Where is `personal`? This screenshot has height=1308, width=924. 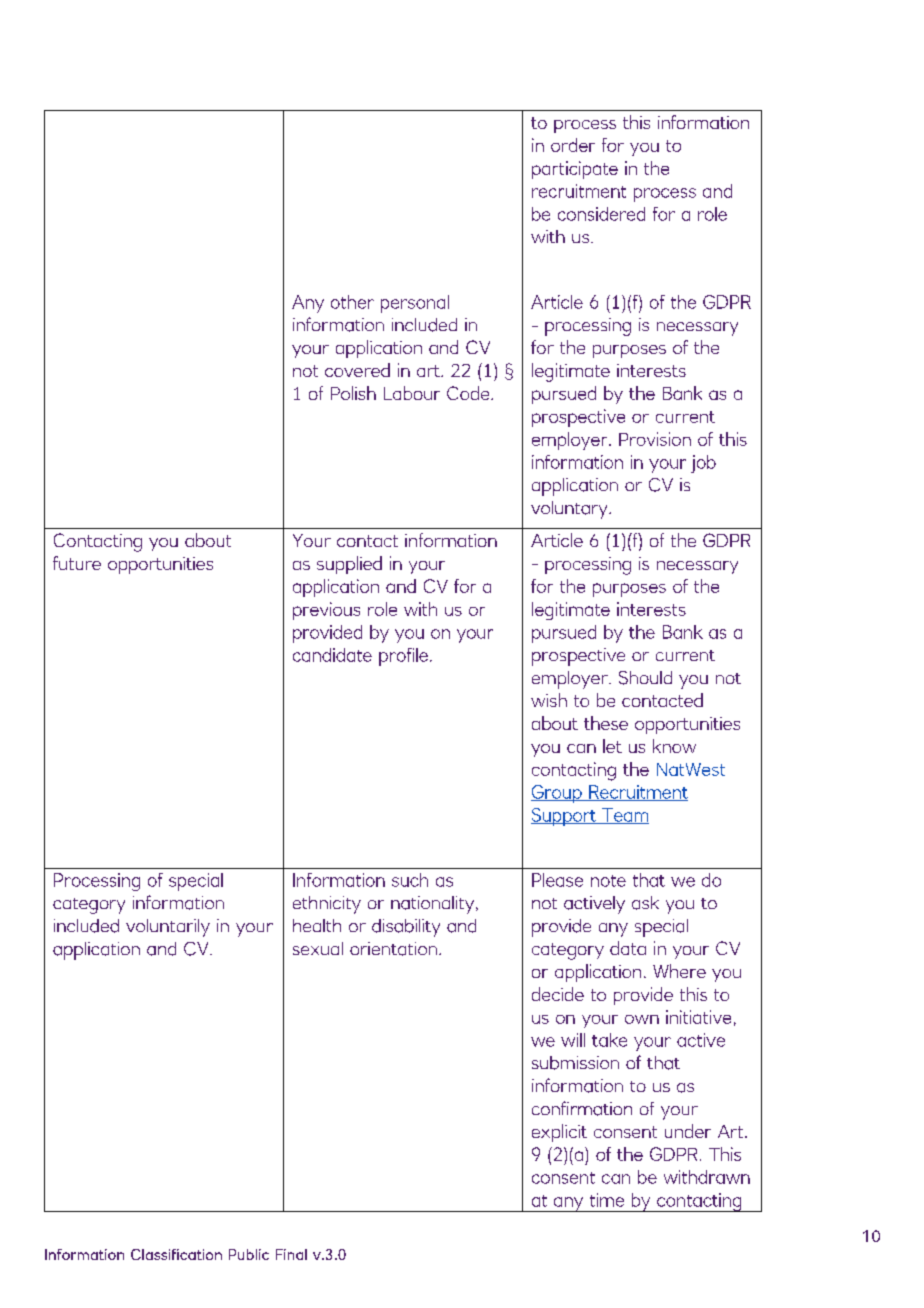 personal is located at coordinates (415, 304).
